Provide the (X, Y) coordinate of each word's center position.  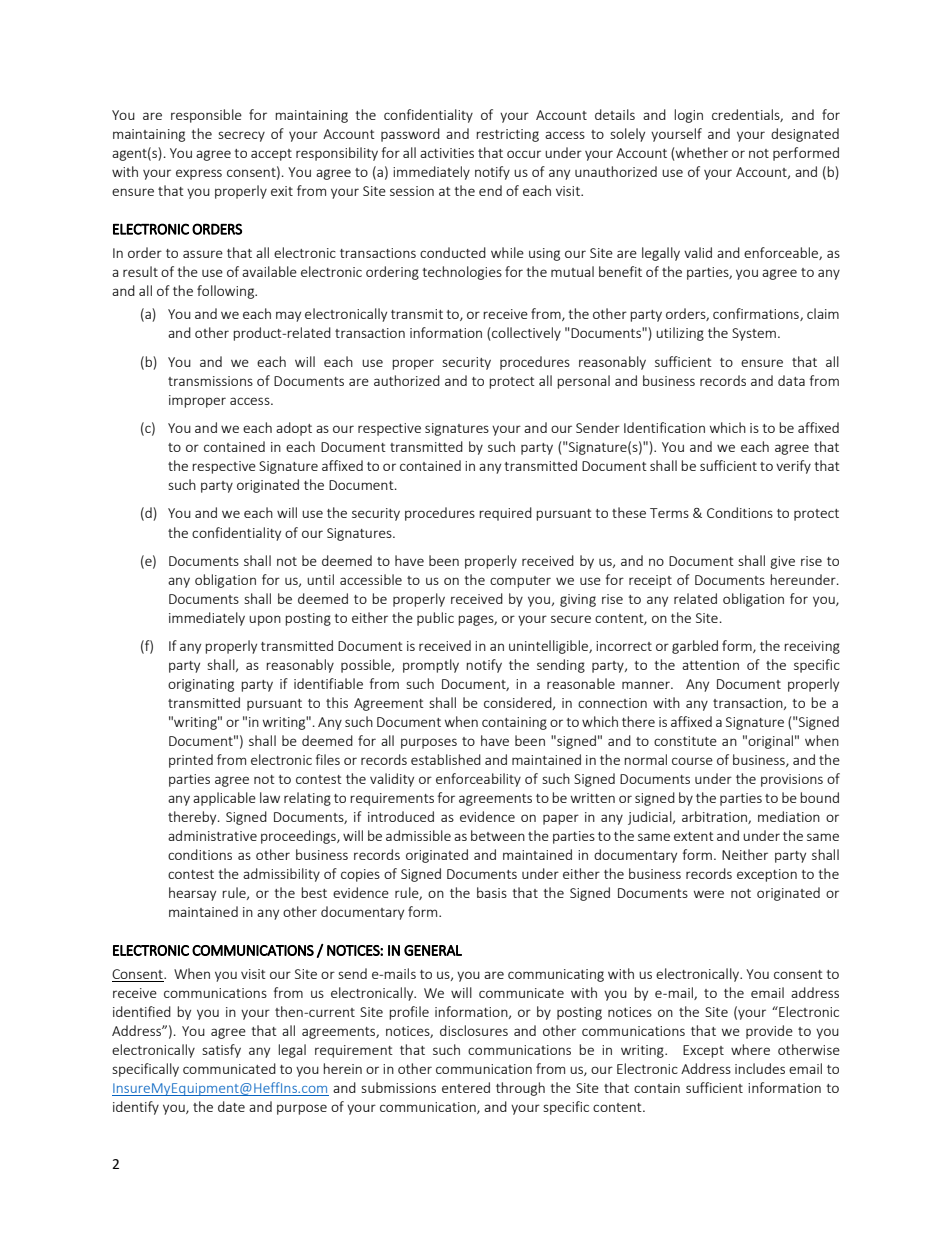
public (435, 619)
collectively (526, 334)
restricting (507, 135)
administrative (212, 835)
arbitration (715, 817)
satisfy (221, 1051)
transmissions (210, 381)
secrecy (241, 136)
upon (265, 620)
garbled (695, 647)
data (791, 380)
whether (702, 152)
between (498, 835)
